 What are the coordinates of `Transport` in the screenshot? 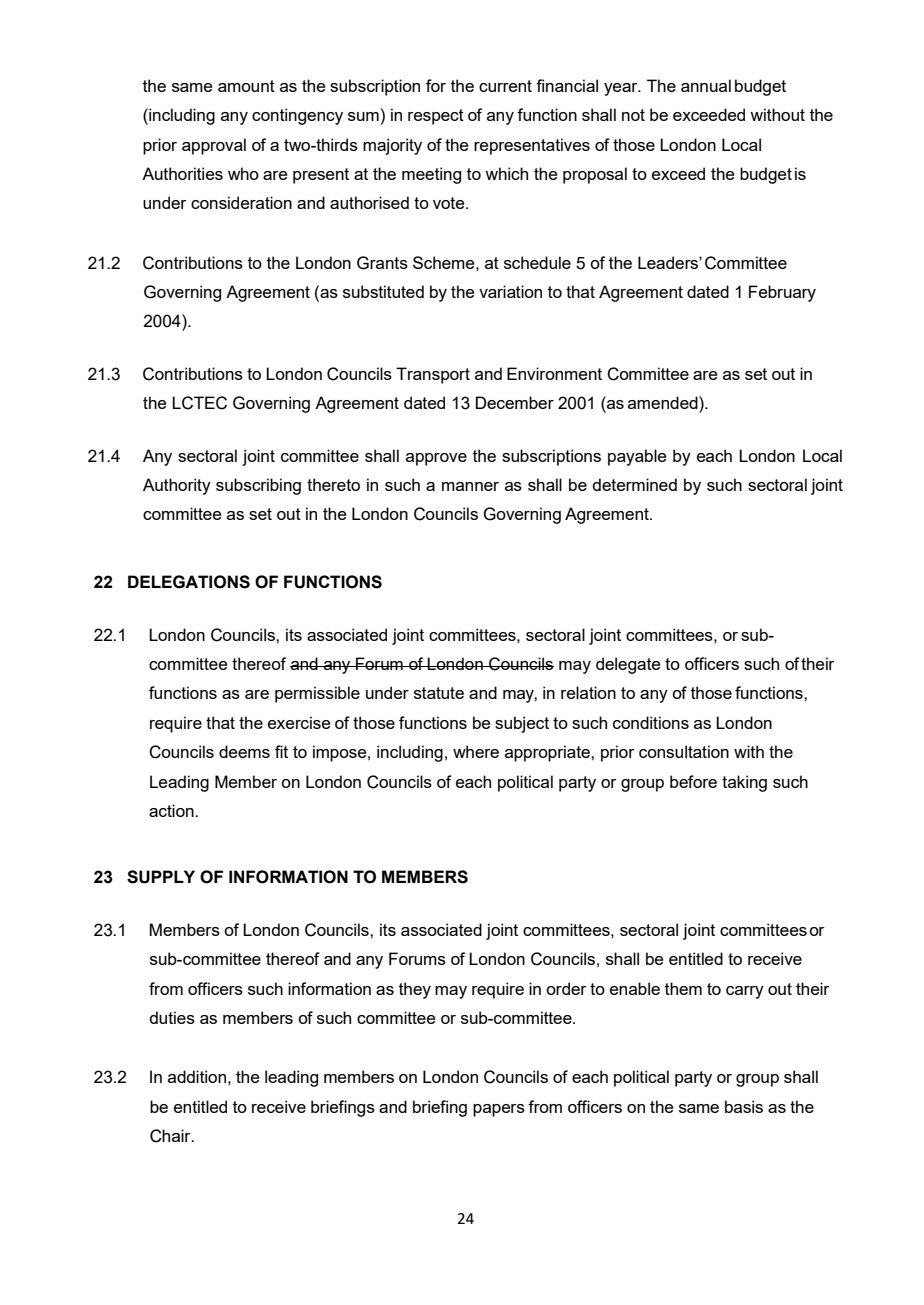 It's located at (433, 375).
